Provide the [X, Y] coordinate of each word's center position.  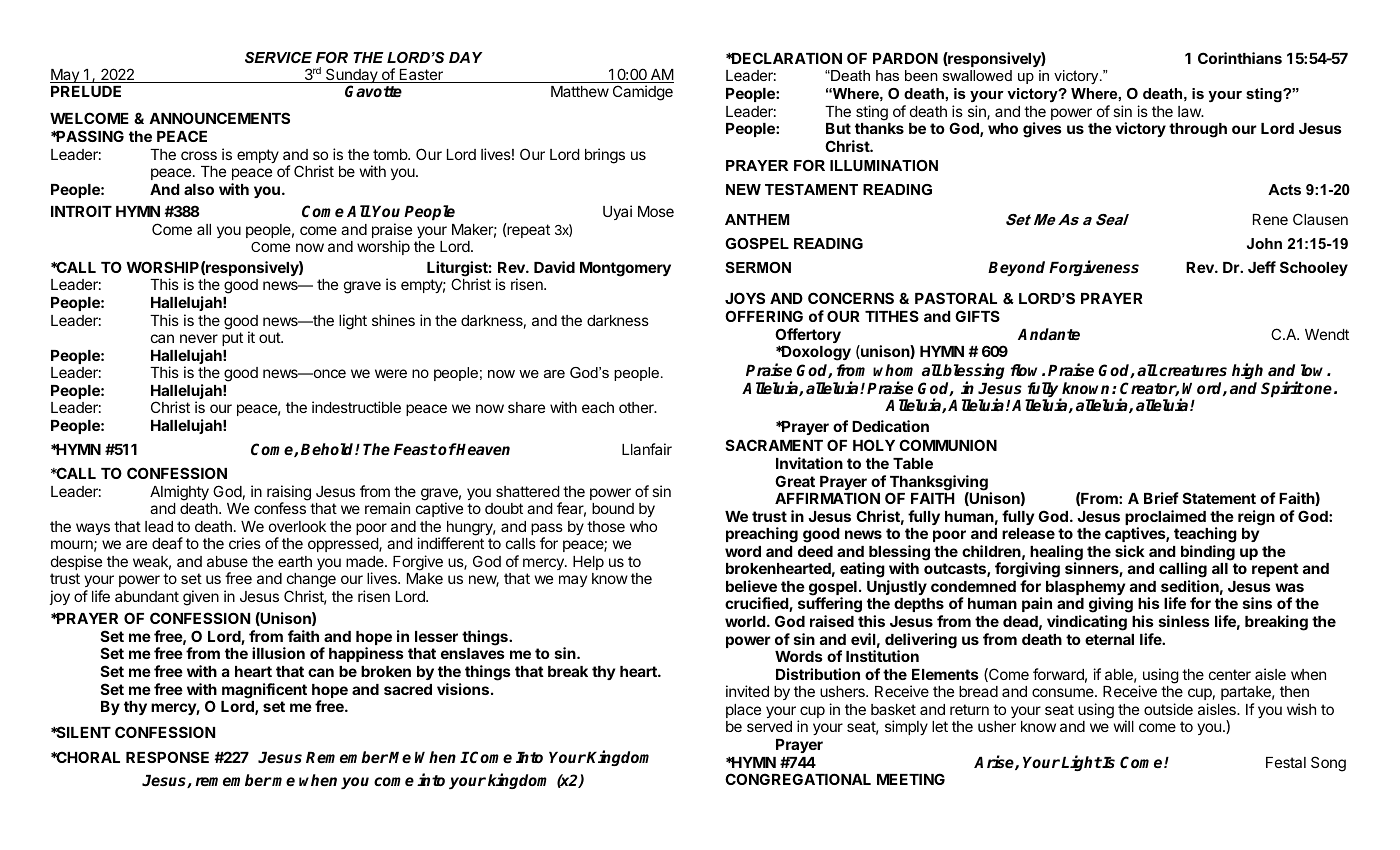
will [1123, 726]
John [1264, 243]
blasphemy [1085, 589]
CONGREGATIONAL [798, 779]
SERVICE [278, 57]
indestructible [356, 407]
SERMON [758, 267]
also [199, 189]
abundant [147, 596]
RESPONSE [167, 757]
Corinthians [1240, 58]
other [637, 407]
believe [751, 586]
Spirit [1282, 389]
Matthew [580, 91]
